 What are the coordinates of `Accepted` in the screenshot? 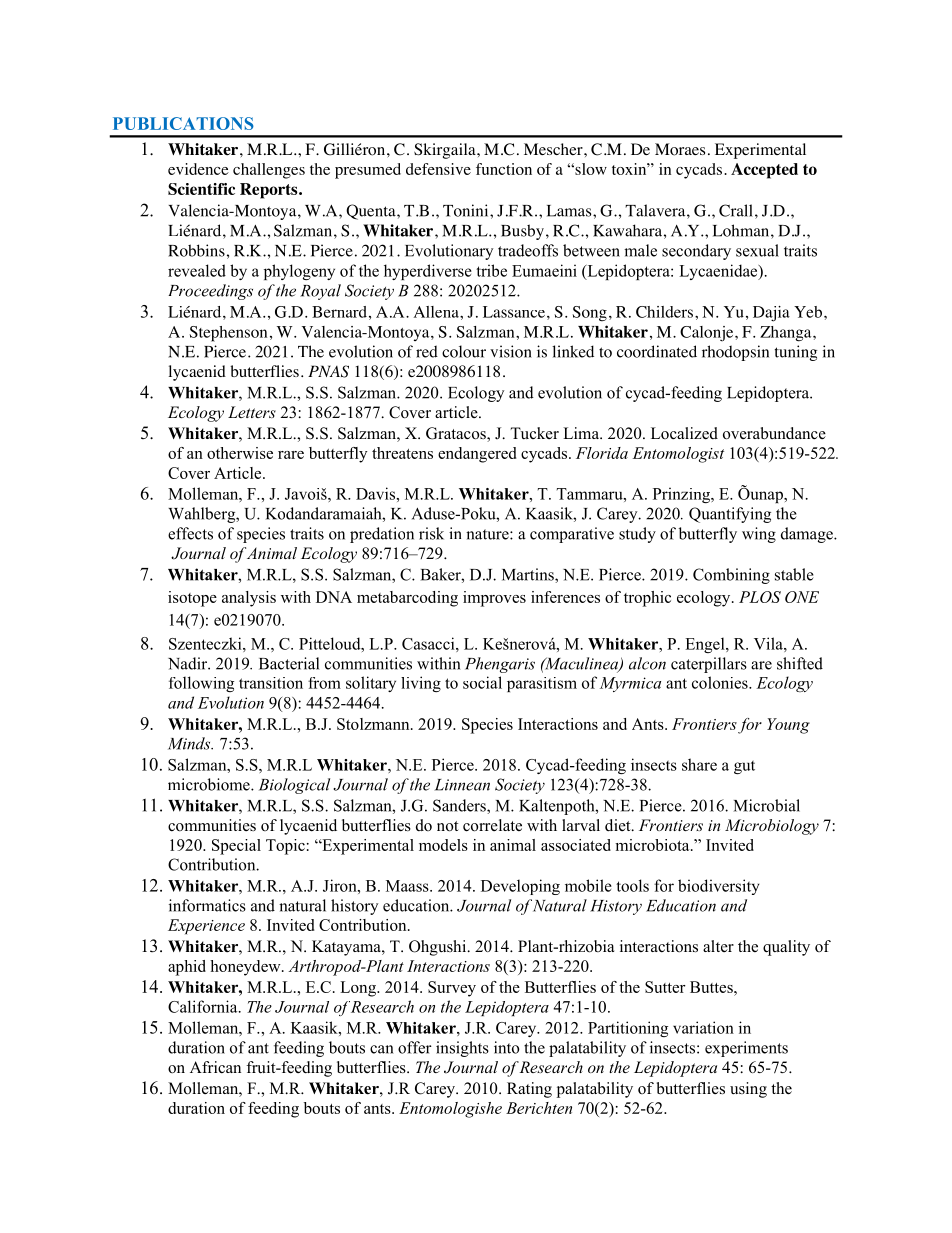 It's located at (764, 171).
